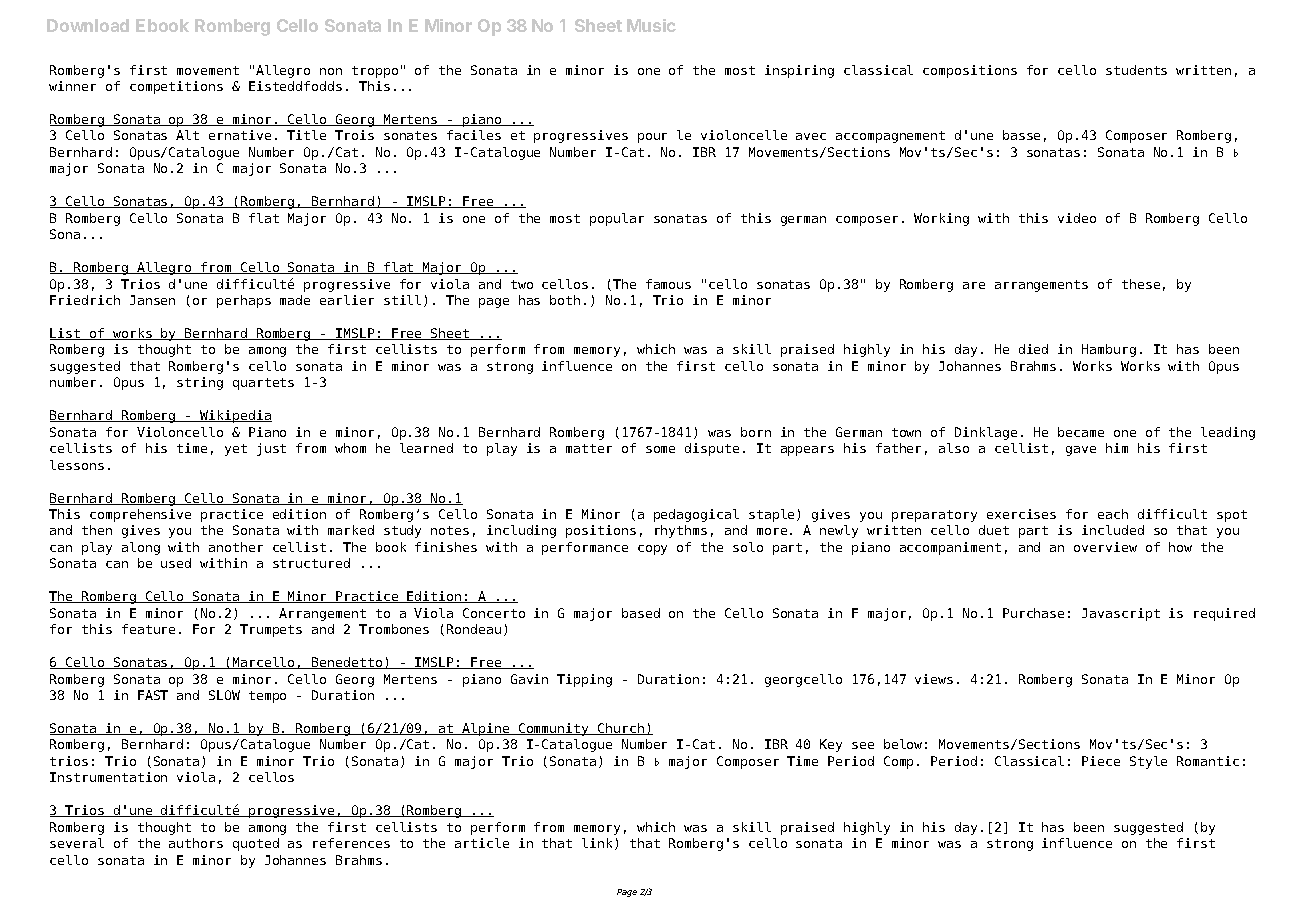 The width and height of the screenshot is (1308, 924). I want to click on string, so click(200, 383).
